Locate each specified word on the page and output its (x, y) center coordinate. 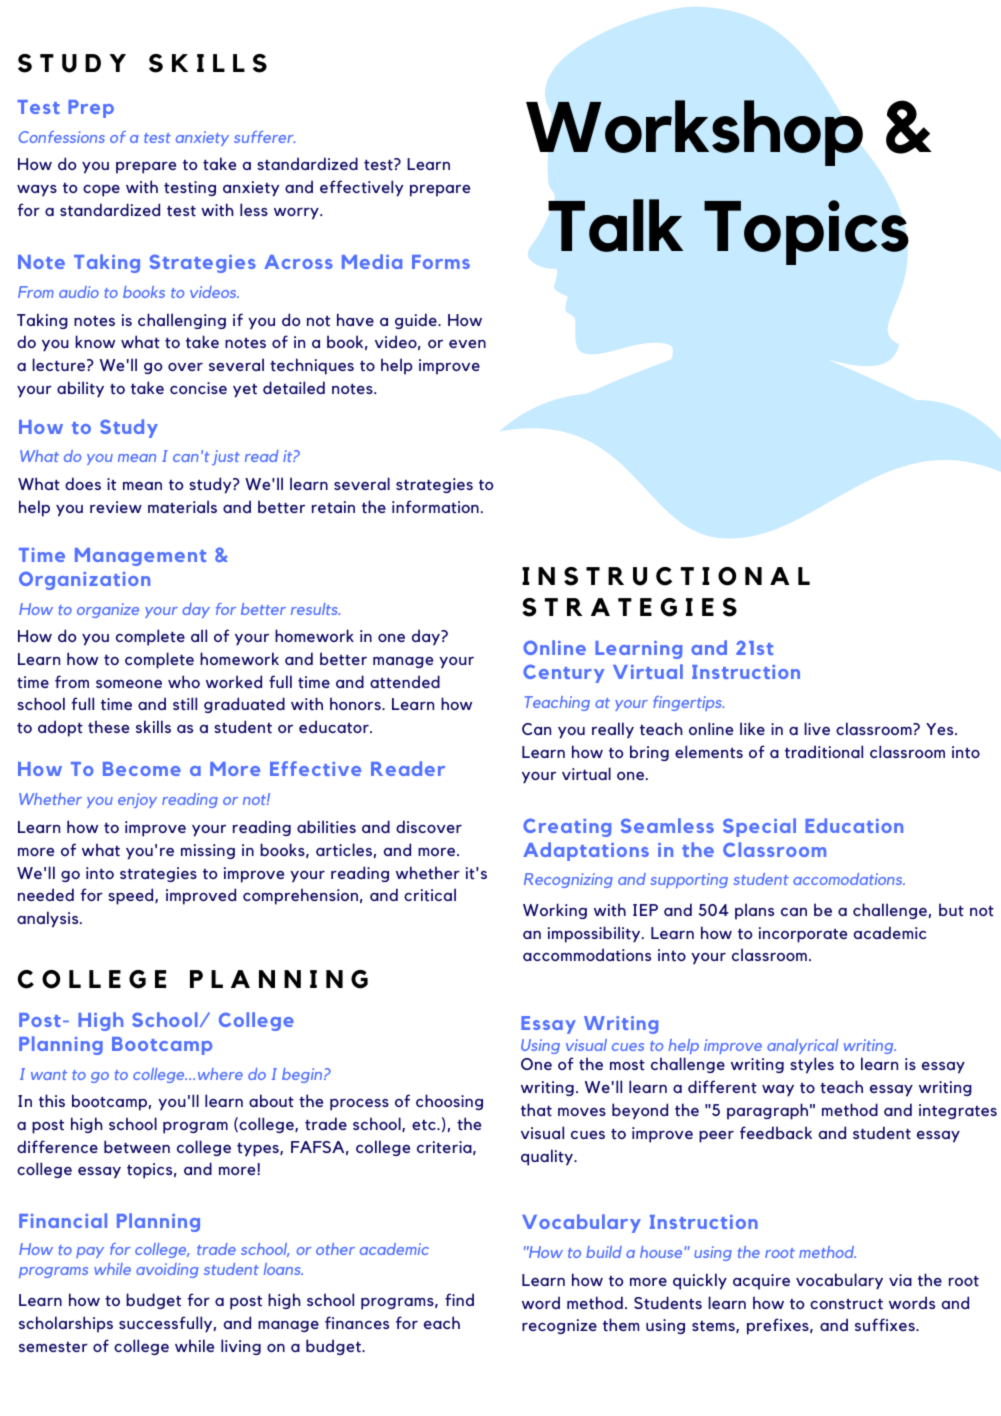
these (108, 727)
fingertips (688, 703)
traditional (824, 752)
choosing (449, 1102)
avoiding (167, 1270)
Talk (615, 225)
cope (101, 191)
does (83, 483)
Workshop (694, 133)
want (49, 1075)
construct (846, 1304)
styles (812, 1065)
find (459, 1299)
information (435, 507)
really (613, 730)
